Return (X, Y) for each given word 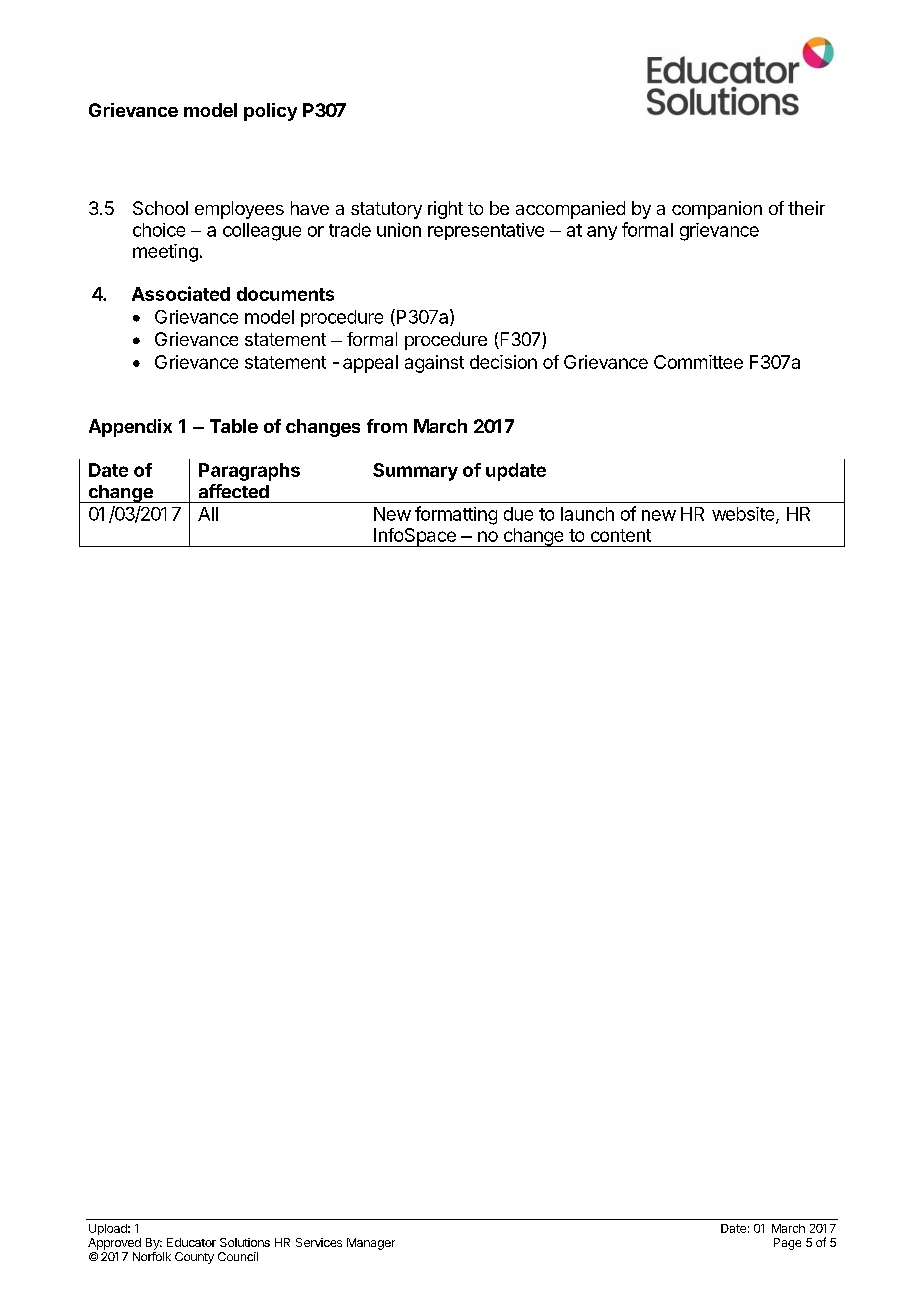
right (445, 210)
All (208, 514)
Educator (191, 1242)
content (621, 535)
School (160, 208)
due (518, 514)
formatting (456, 515)
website (744, 515)
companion (717, 210)
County (194, 1258)
